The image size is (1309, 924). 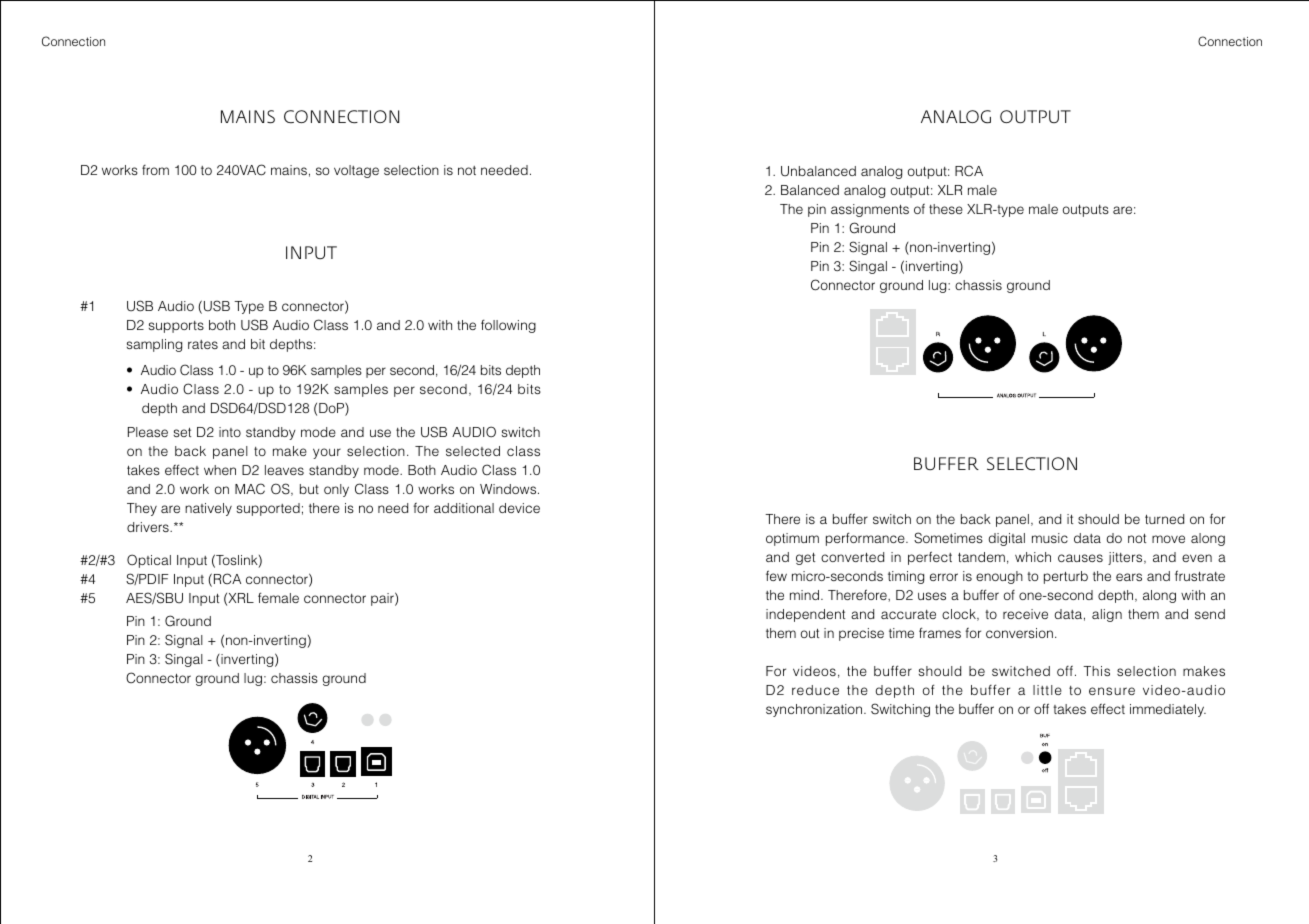 What do you see at coordinates (230, 432) in the screenshot?
I see `into` at bounding box center [230, 432].
